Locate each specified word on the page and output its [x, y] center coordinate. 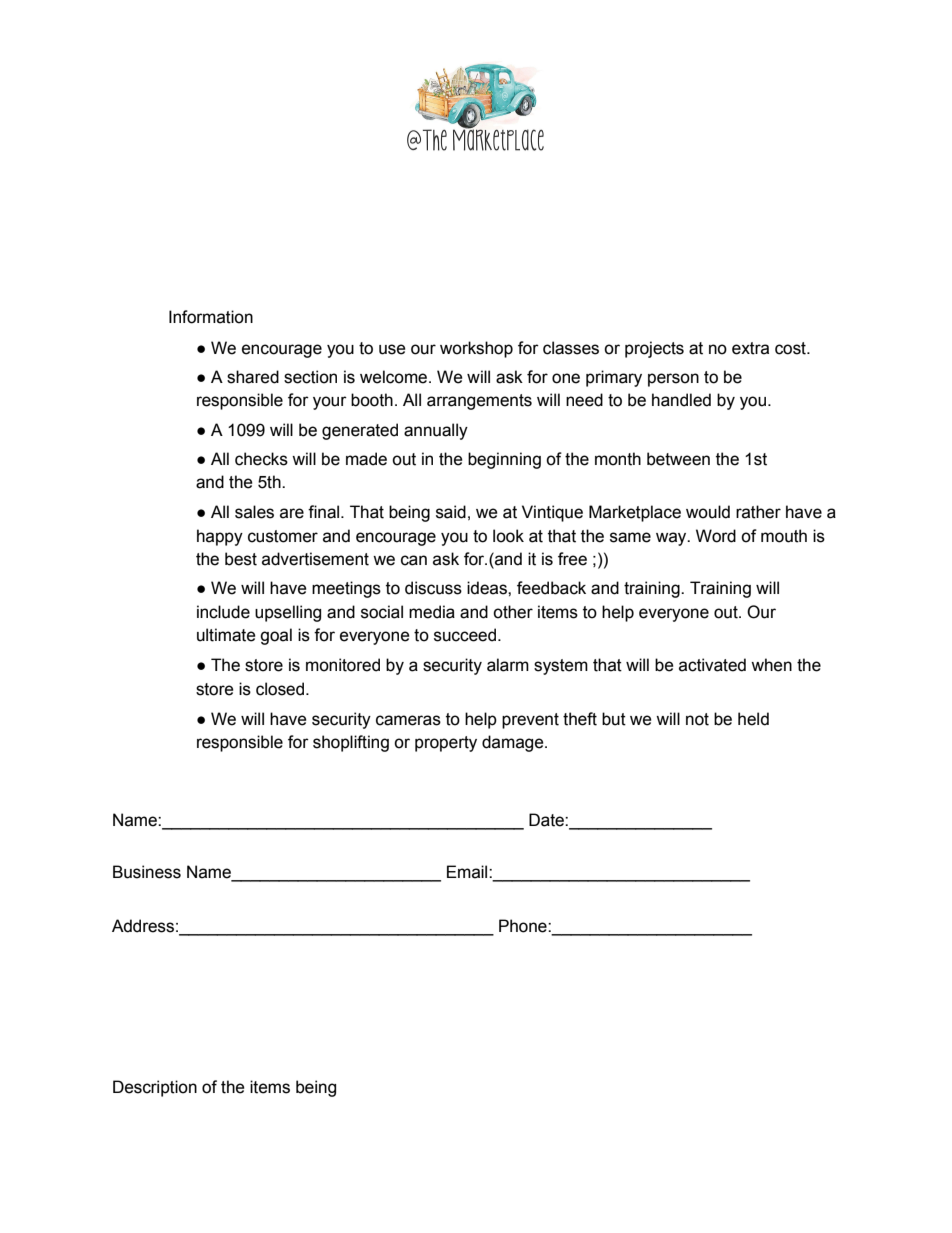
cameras [408, 720]
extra [750, 348]
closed [281, 689]
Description [155, 1088]
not [697, 719]
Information [211, 317]
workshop [476, 349]
